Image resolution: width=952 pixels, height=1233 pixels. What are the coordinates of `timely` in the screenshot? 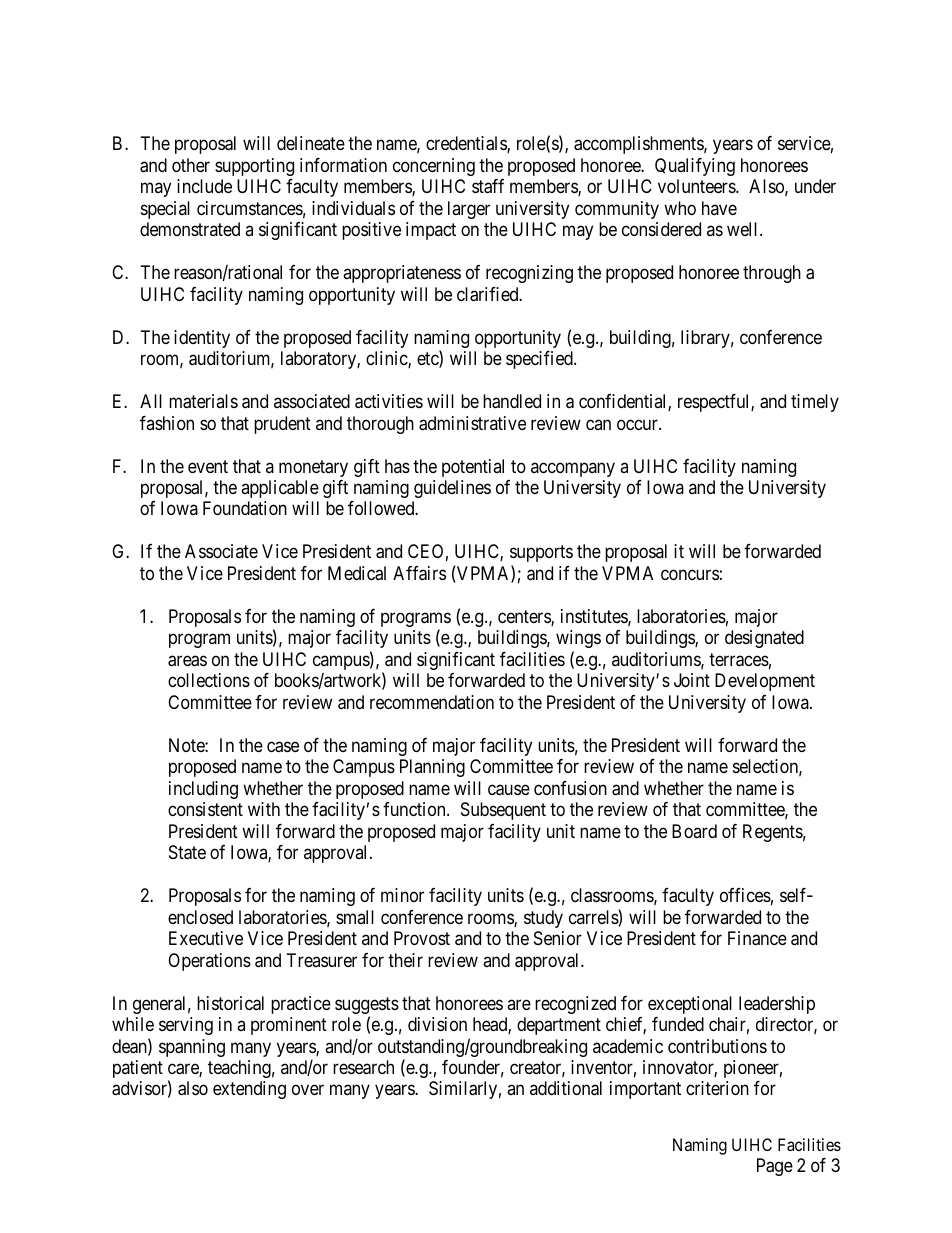 It's located at (815, 403).
